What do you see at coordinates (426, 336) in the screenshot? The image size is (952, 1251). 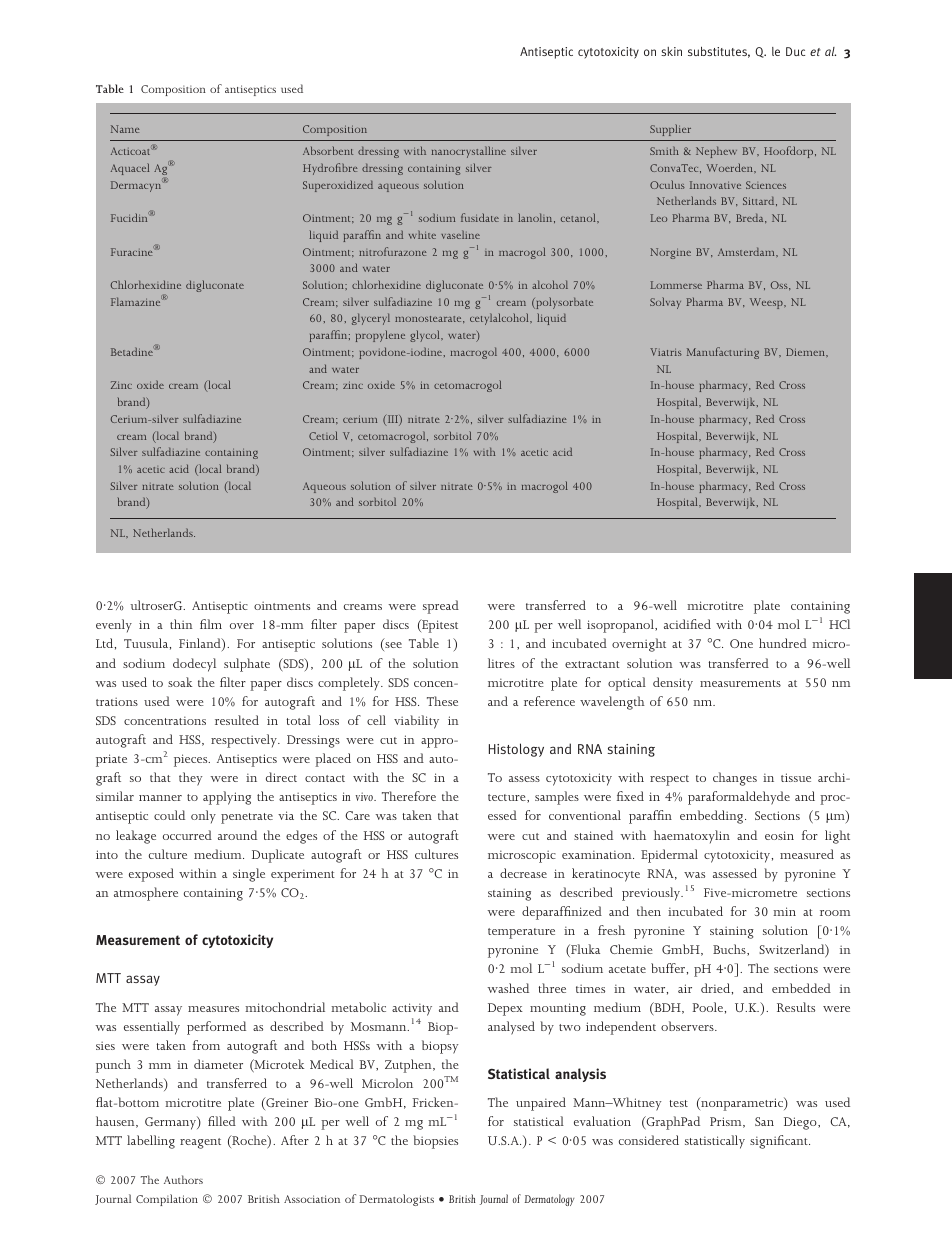 I see `glycol` at bounding box center [426, 336].
